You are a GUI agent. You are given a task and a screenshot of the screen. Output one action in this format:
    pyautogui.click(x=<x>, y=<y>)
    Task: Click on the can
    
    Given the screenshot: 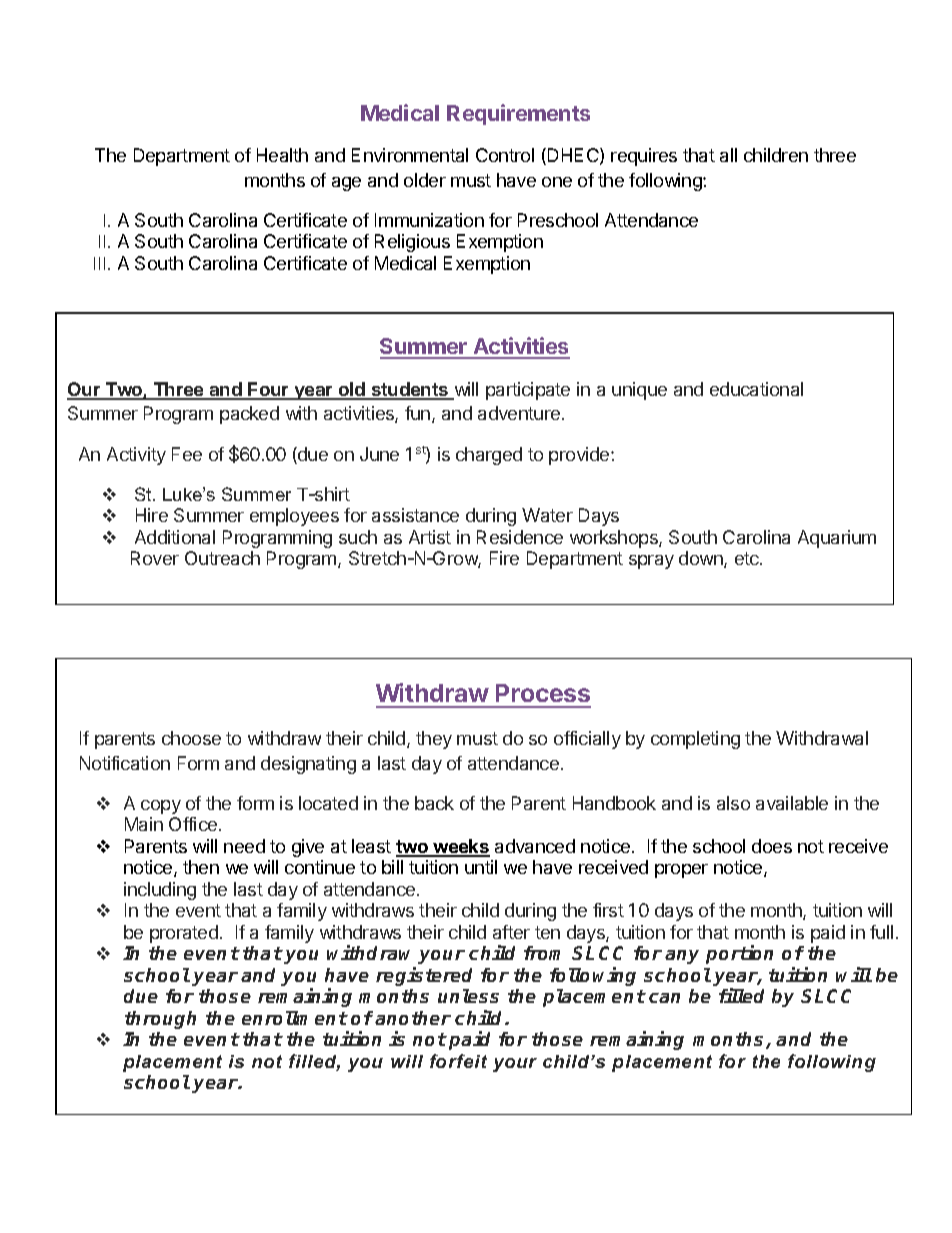 What is the action you would take?
    pyautogui.click(x=664, y=998)
